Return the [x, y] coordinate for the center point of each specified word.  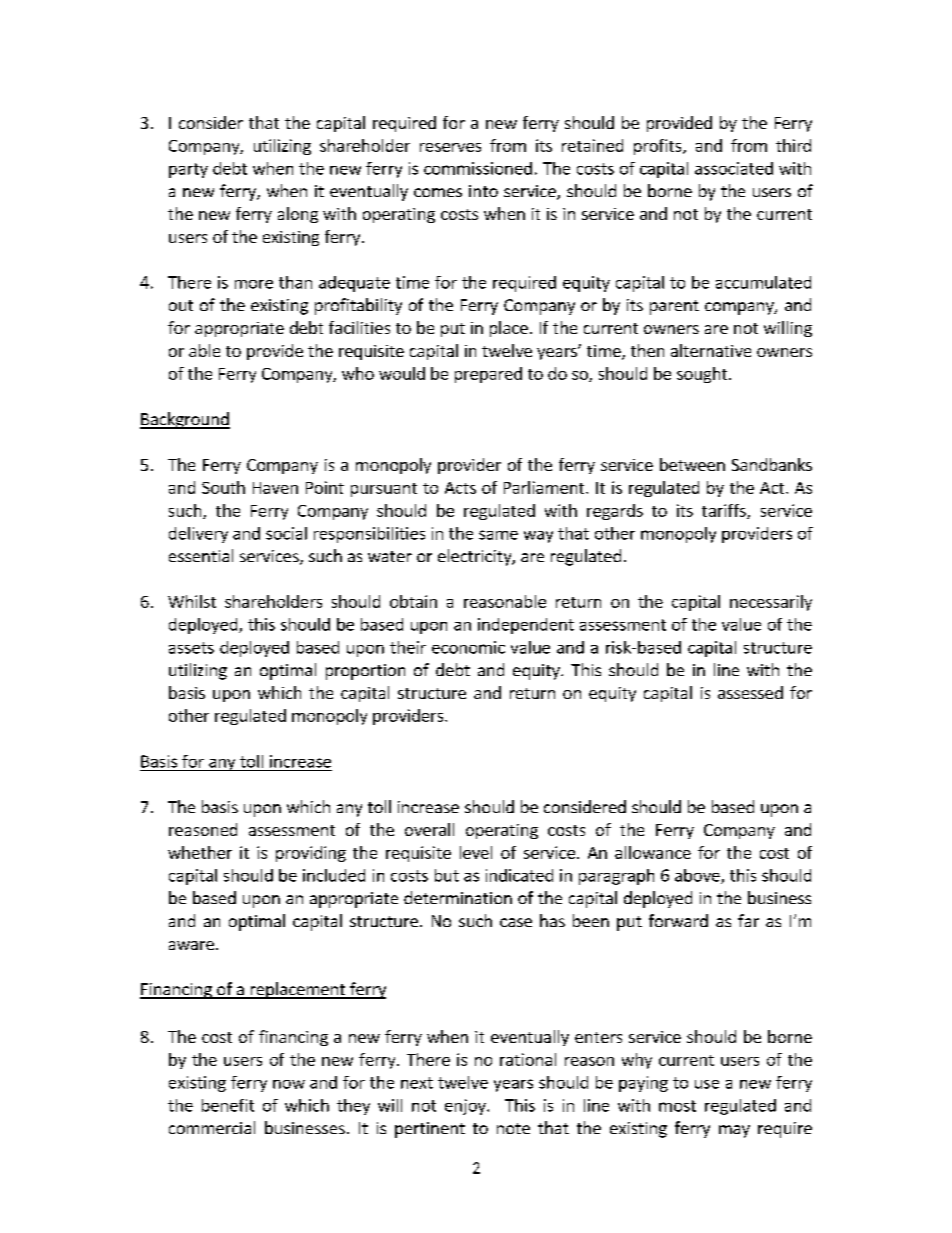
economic [468, 647]
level [476, 852]
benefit [228, 1105]
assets [191, 648]
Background [185, 420]
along [298, 215]
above [698, 876]
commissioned [478, 168]
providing [311, 854]
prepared [488, 375]
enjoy [466, 1107]
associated [734, 168]
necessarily [771, 603]
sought [703, 375]
